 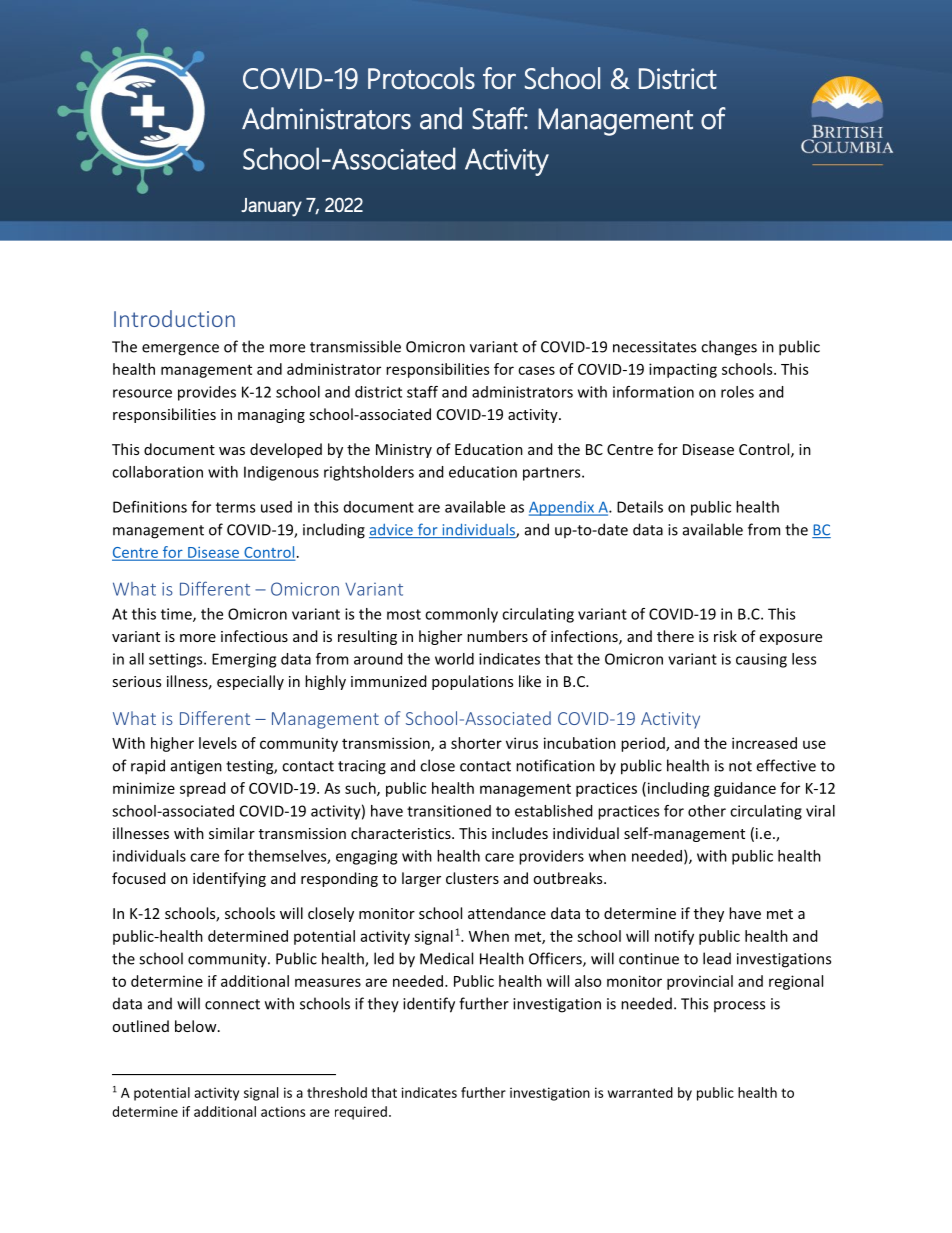 What do you see at coordinates (461, 615) in the document?
I see `commonly` at bounding box center [461, 615].
